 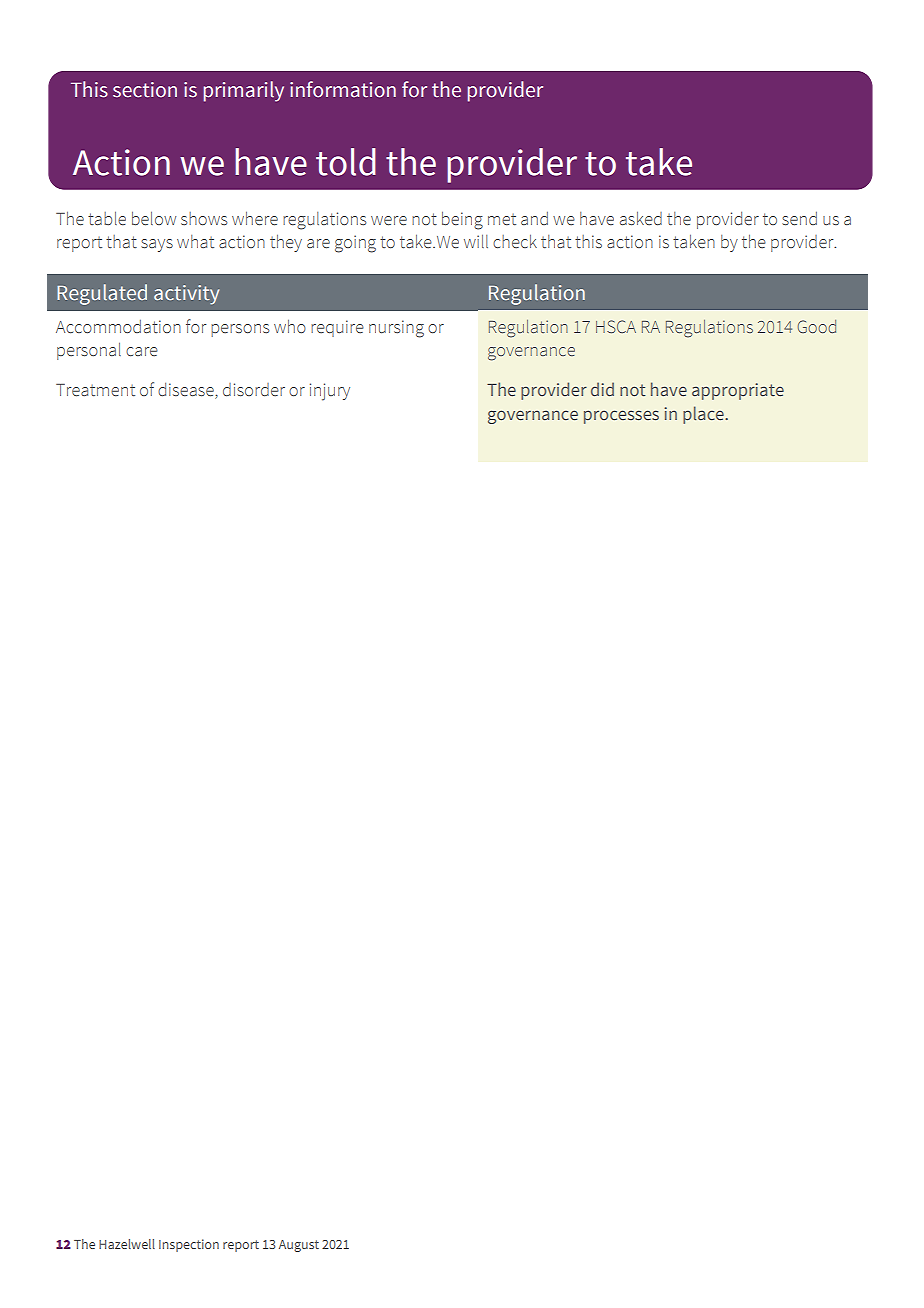 I want to click on August, so click(x=299, y=1246).
